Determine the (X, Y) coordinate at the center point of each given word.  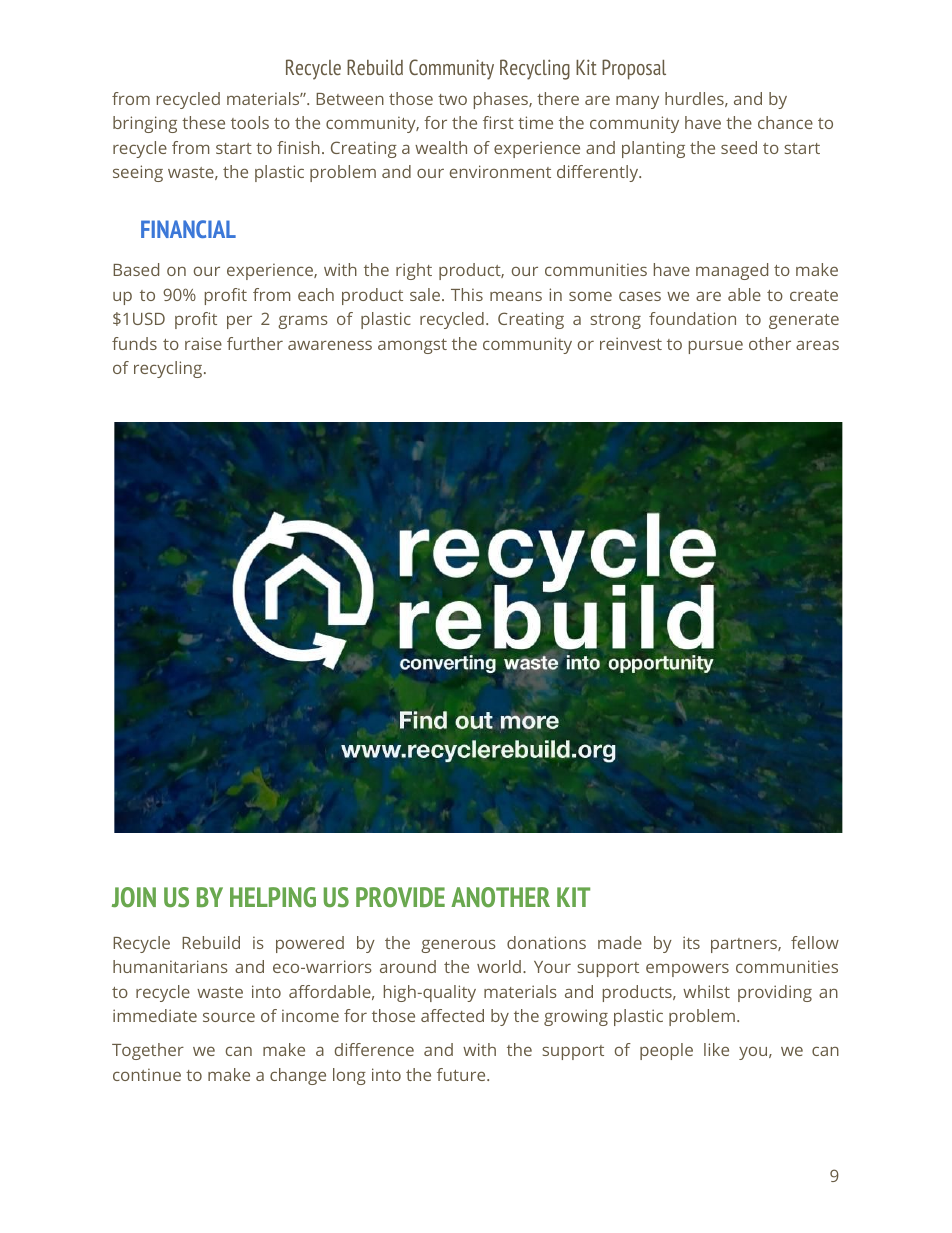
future (462, 1074)
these (203, 122)
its (691, 942)
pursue (716, 347)
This (467, 294)
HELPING (273, 897)
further (255, 343)
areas (817, 345)
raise (203, 343)
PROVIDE (400, 897)
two (452, 99)
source (229, 1017)
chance (785, 122)
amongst (412, 346)
